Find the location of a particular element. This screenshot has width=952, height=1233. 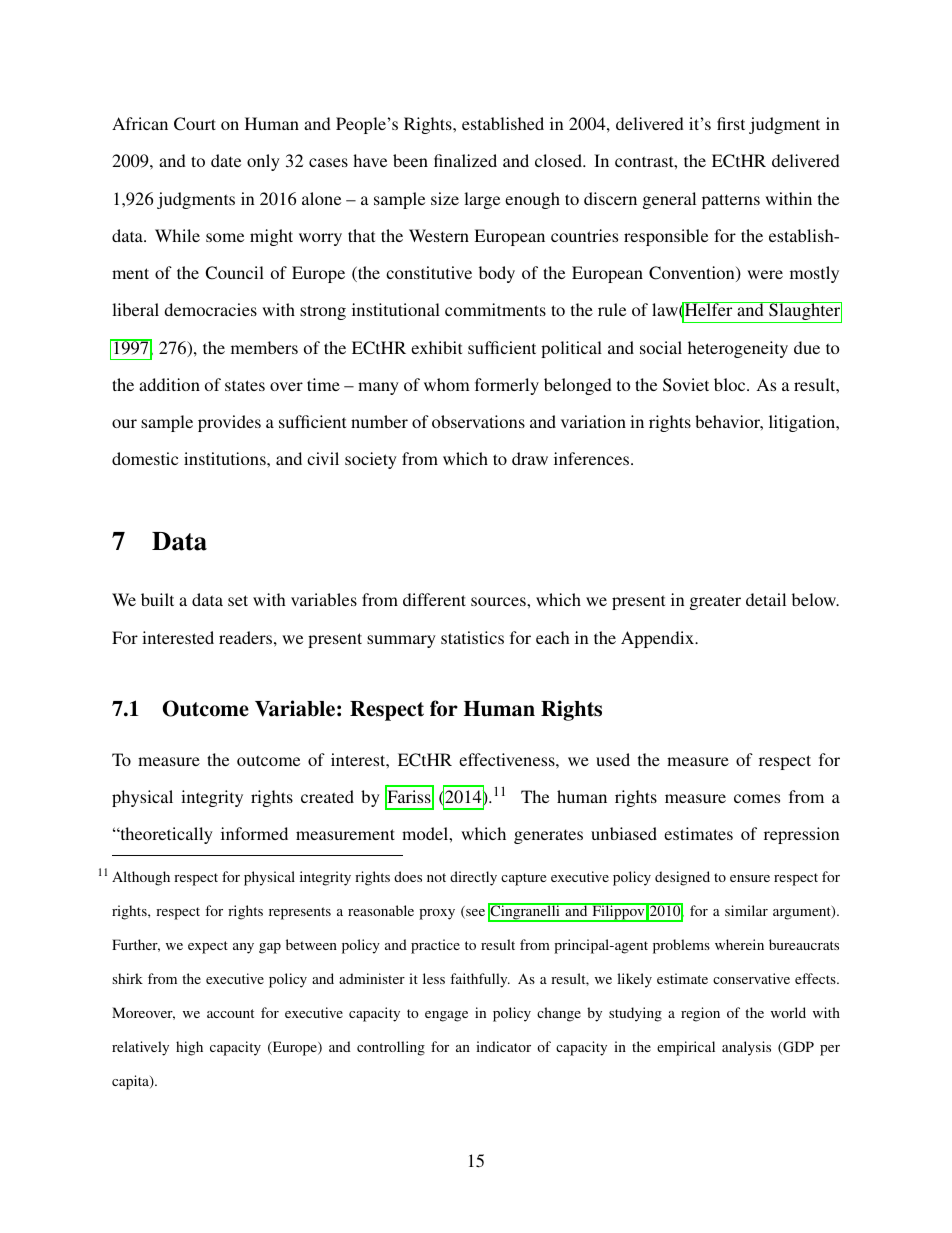

finalized is located at coordinates (465, 160).
